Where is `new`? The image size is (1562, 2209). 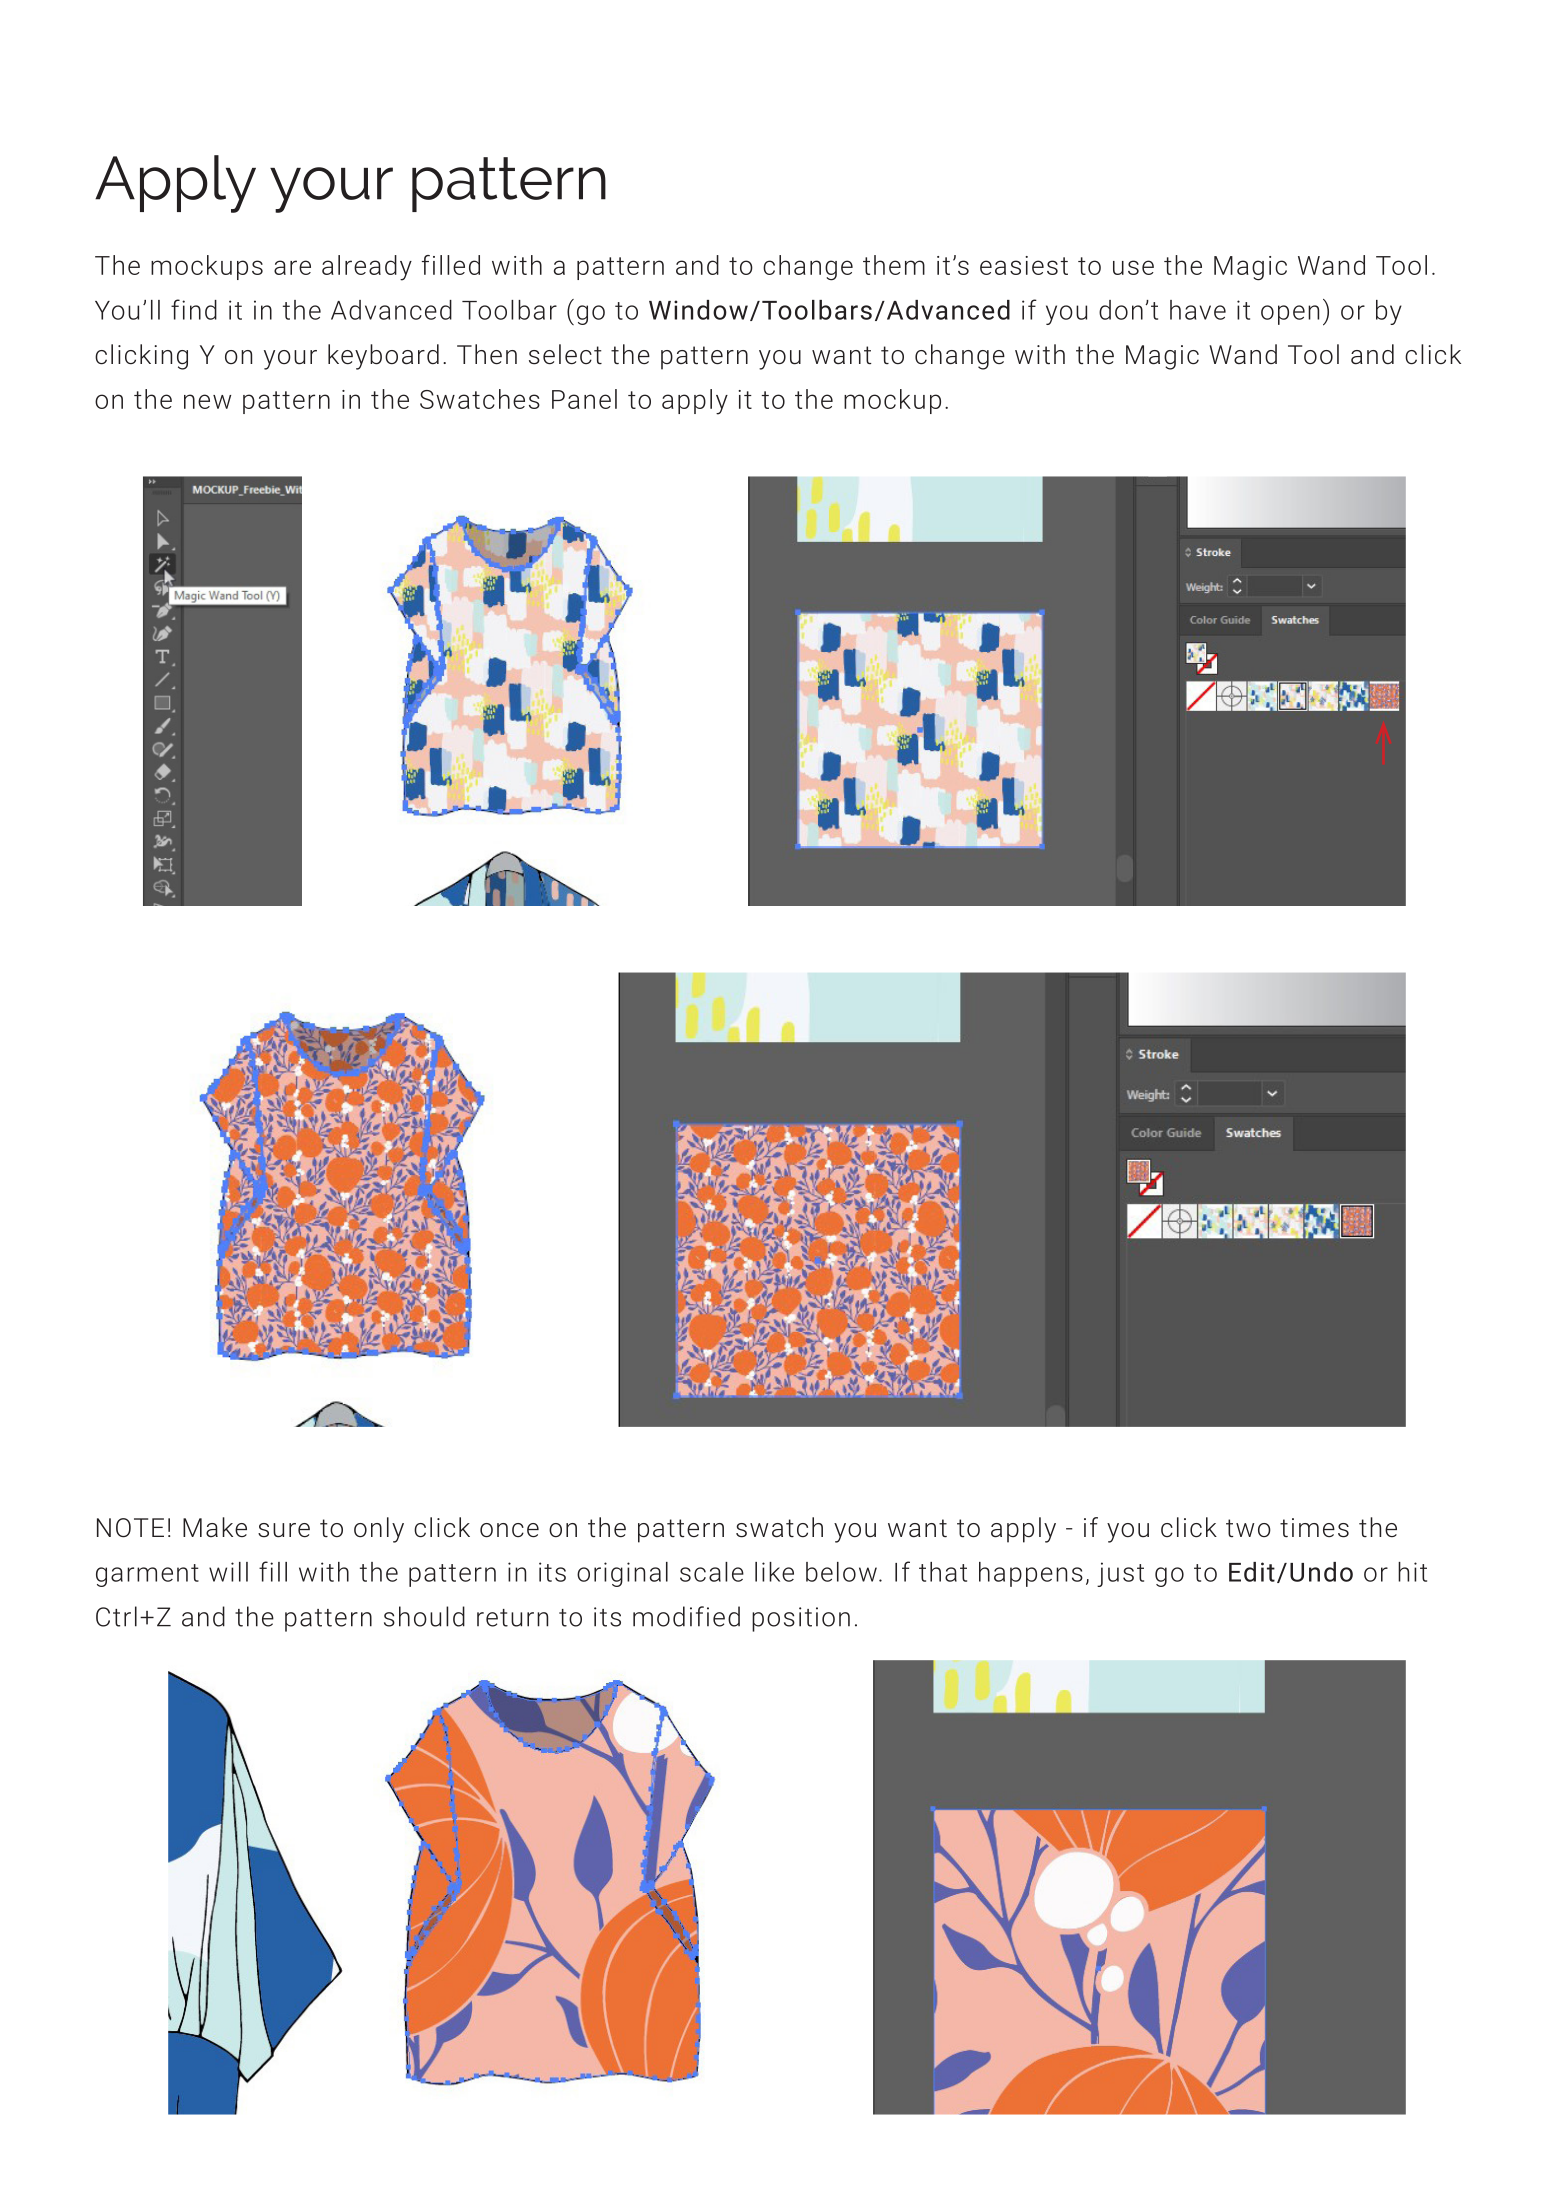
new is located at coordinates (207, 401).
